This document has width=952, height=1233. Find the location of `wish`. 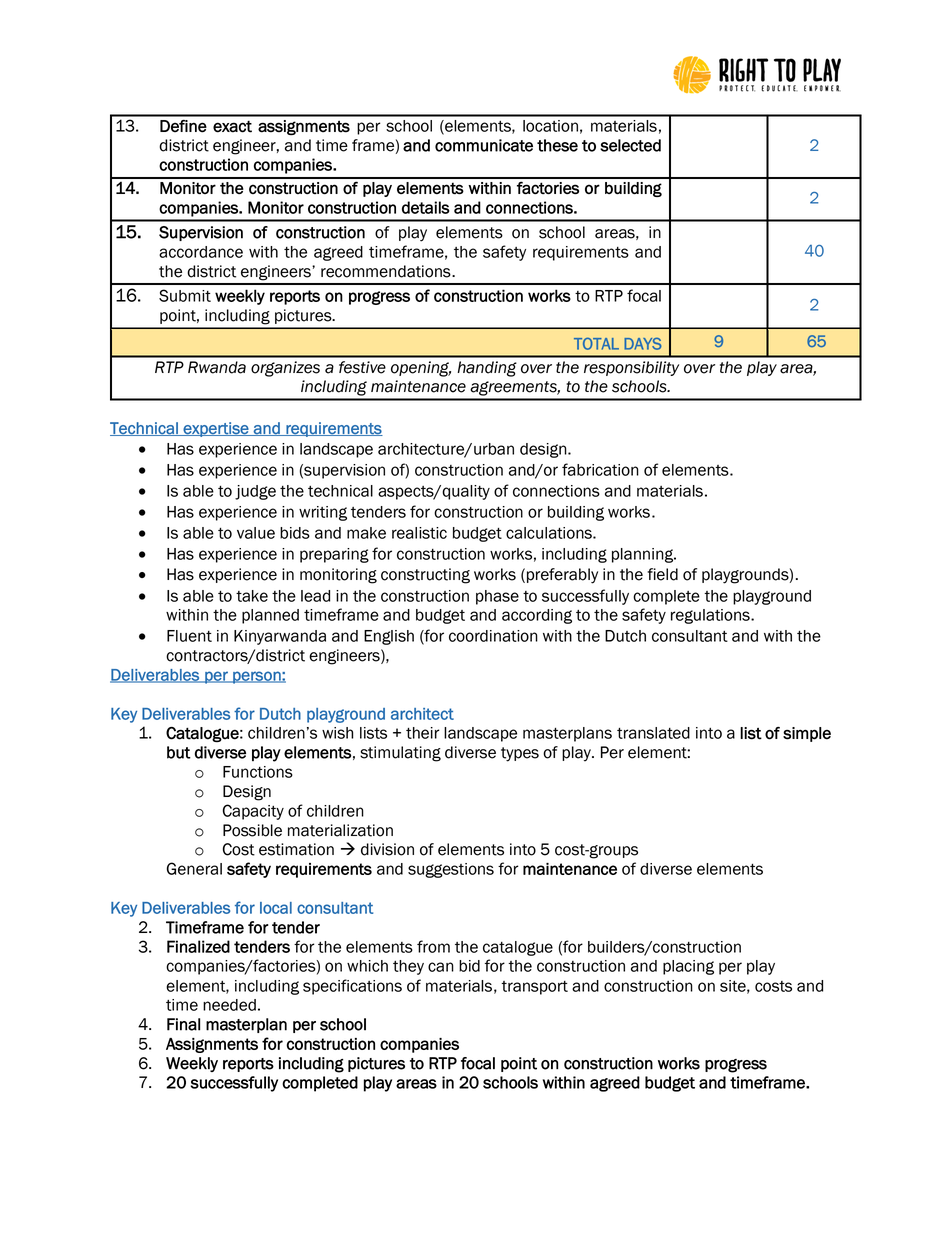

wish is located at coordinates (337, 733).
